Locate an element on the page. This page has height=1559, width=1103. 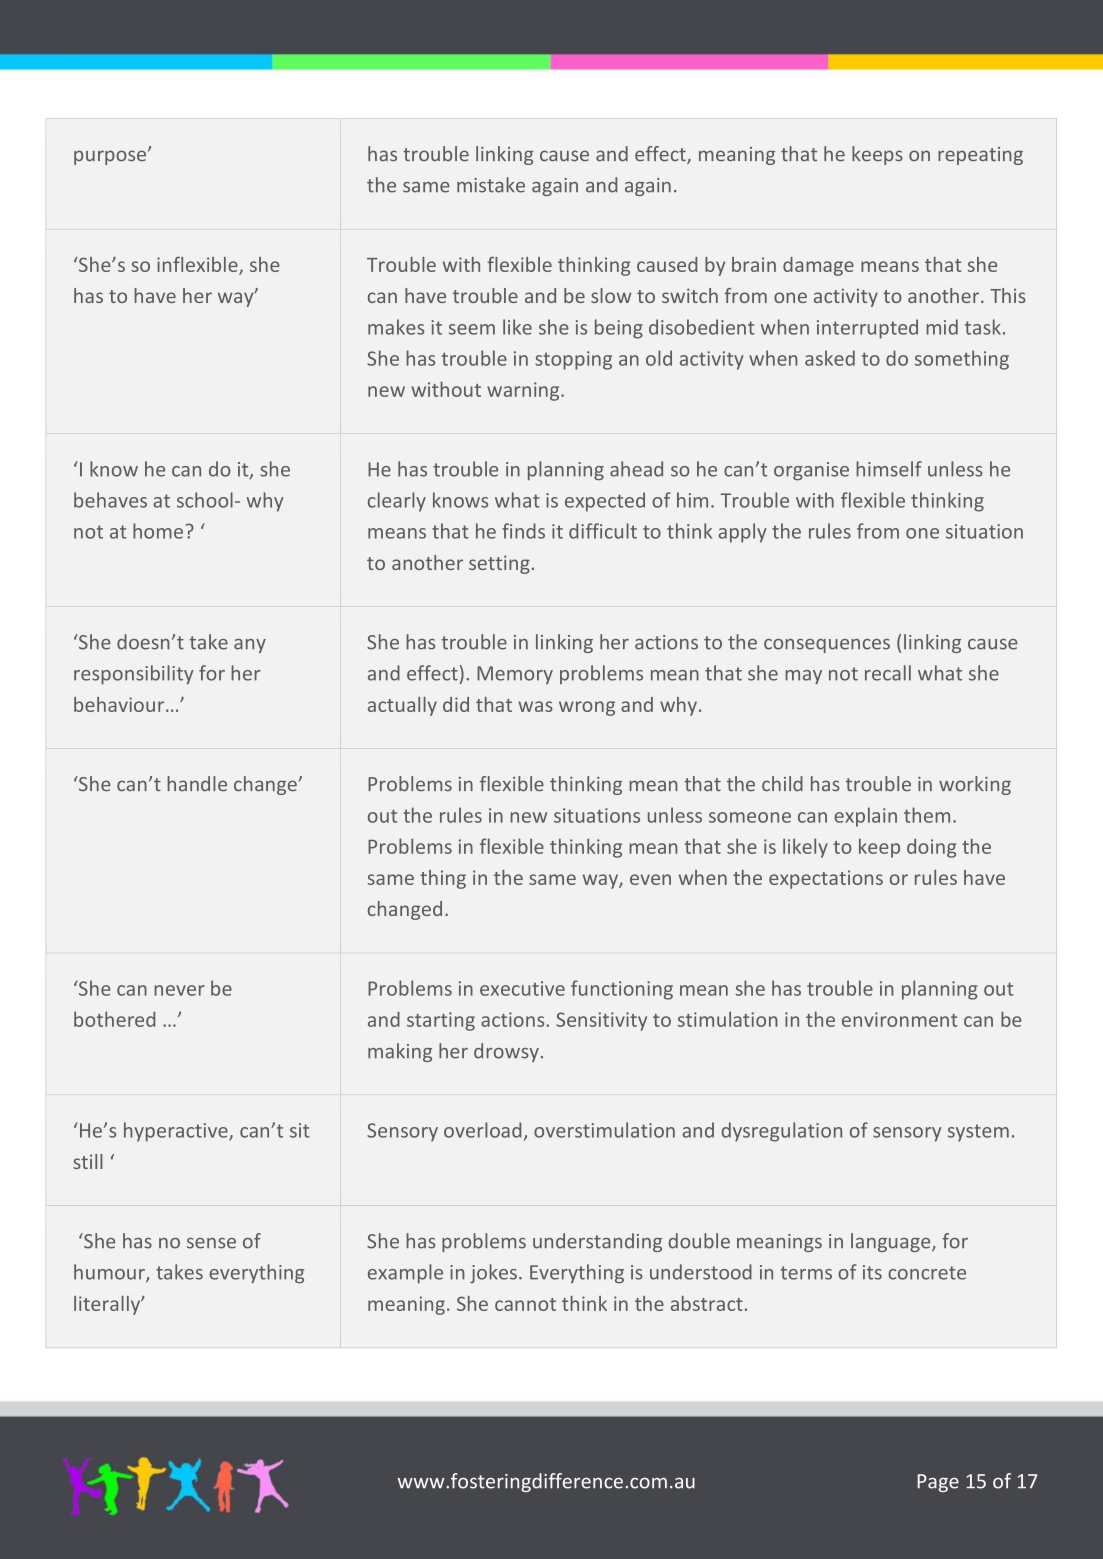
slow is located at coordinates (611, 295).
